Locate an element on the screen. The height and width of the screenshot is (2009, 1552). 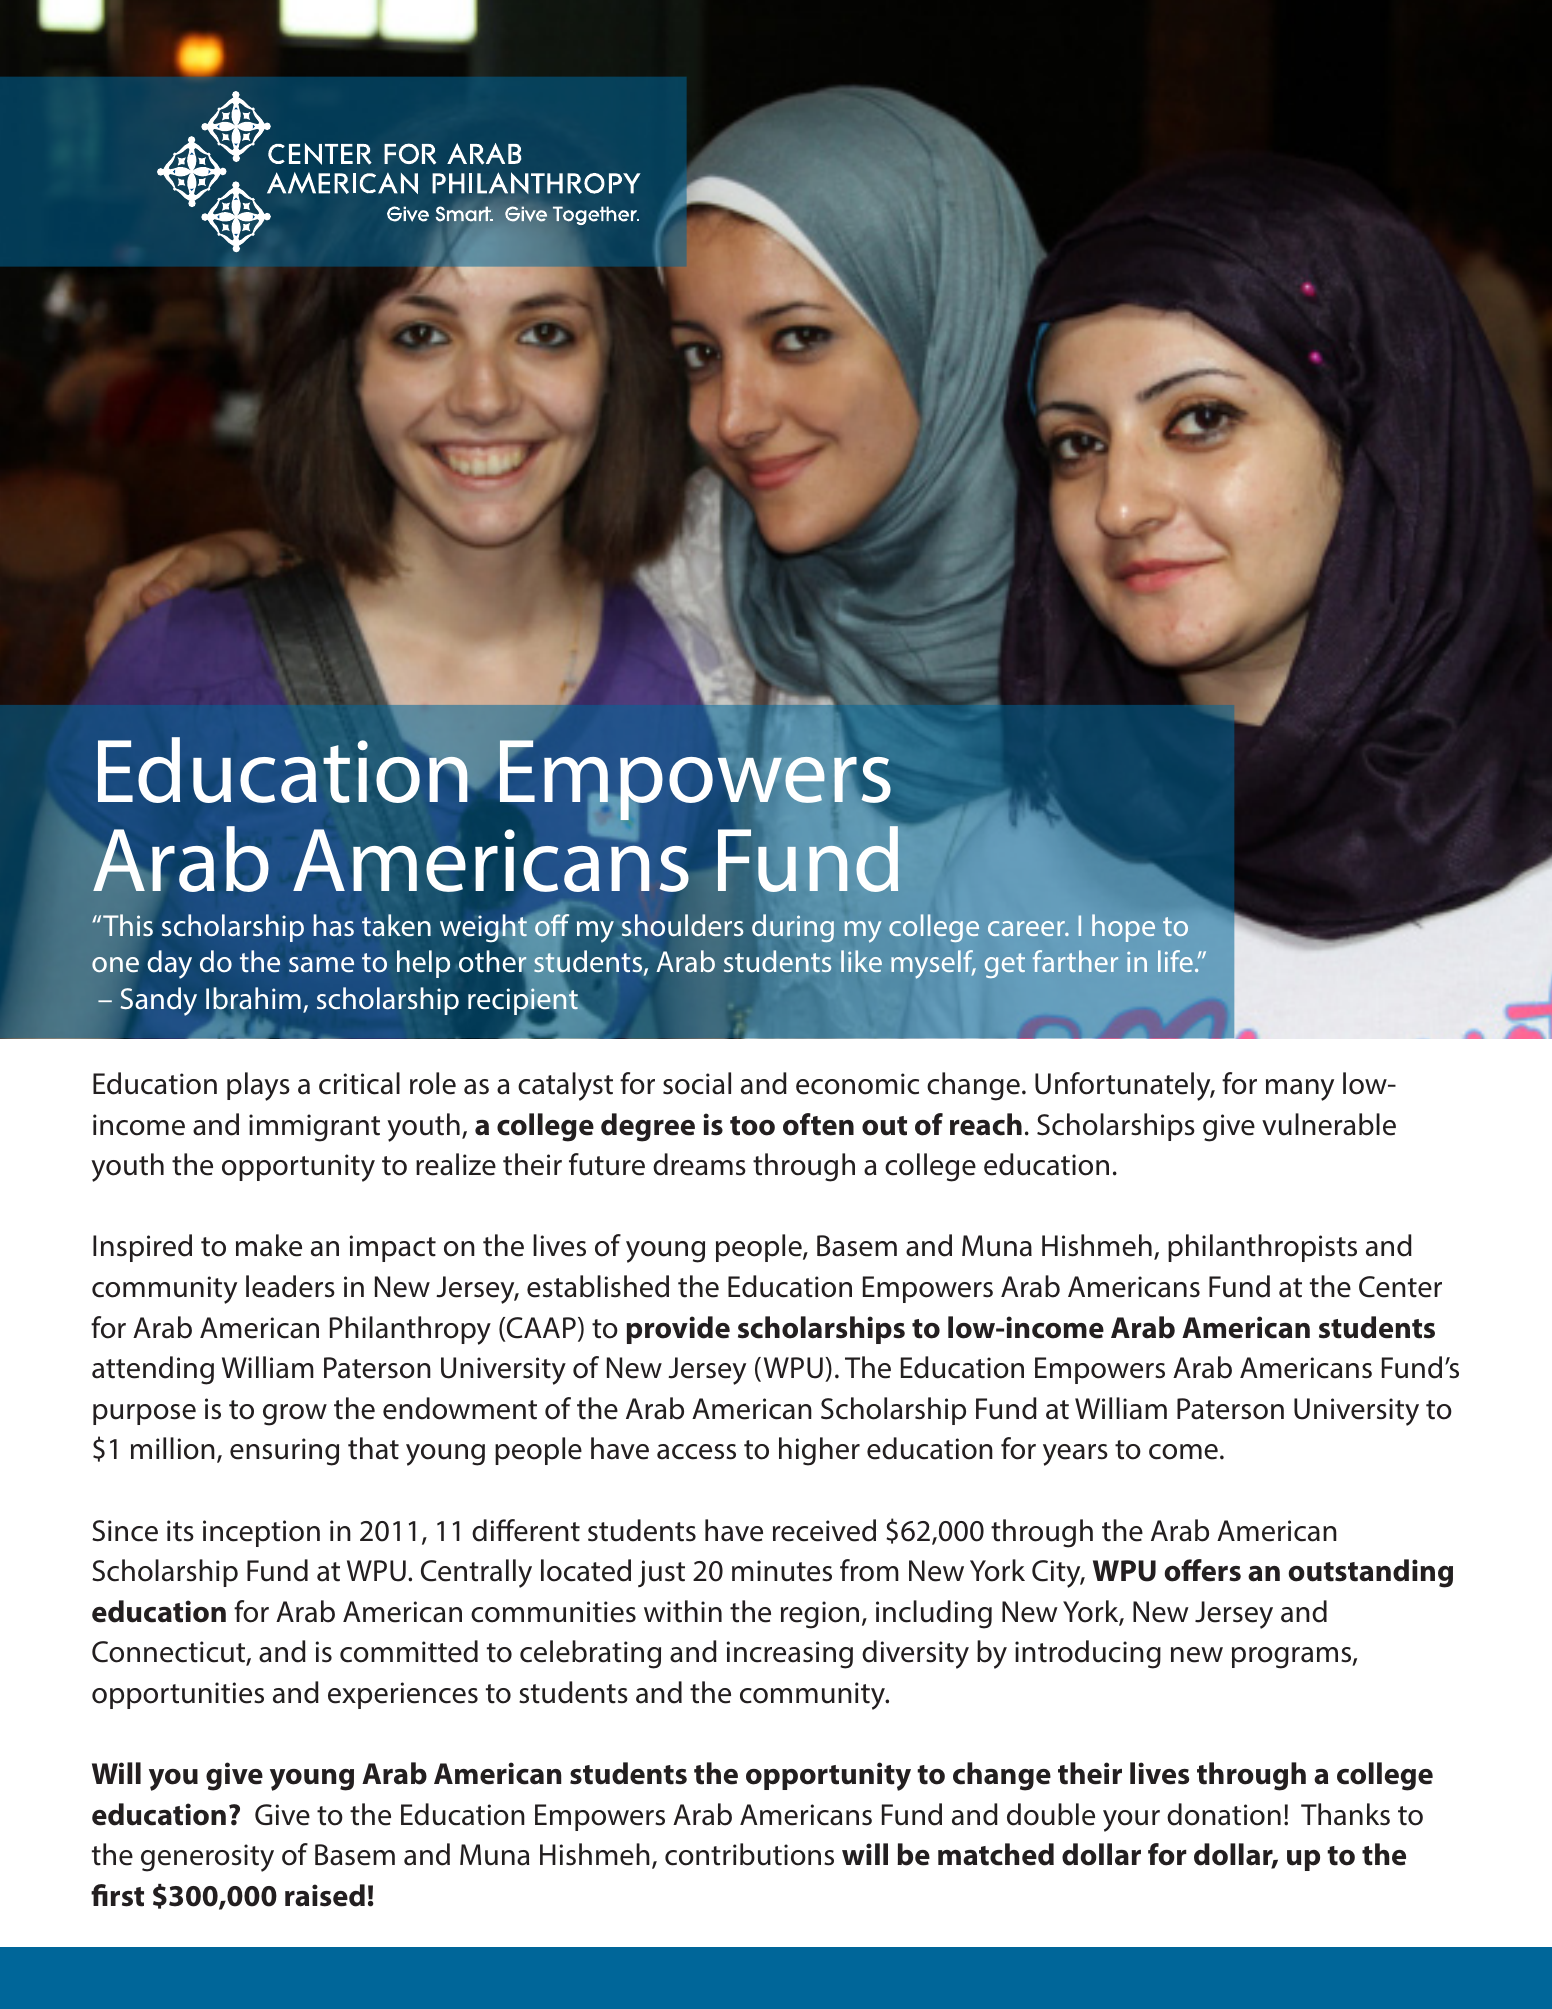
minutes is located at coordinates (782, 1571).
